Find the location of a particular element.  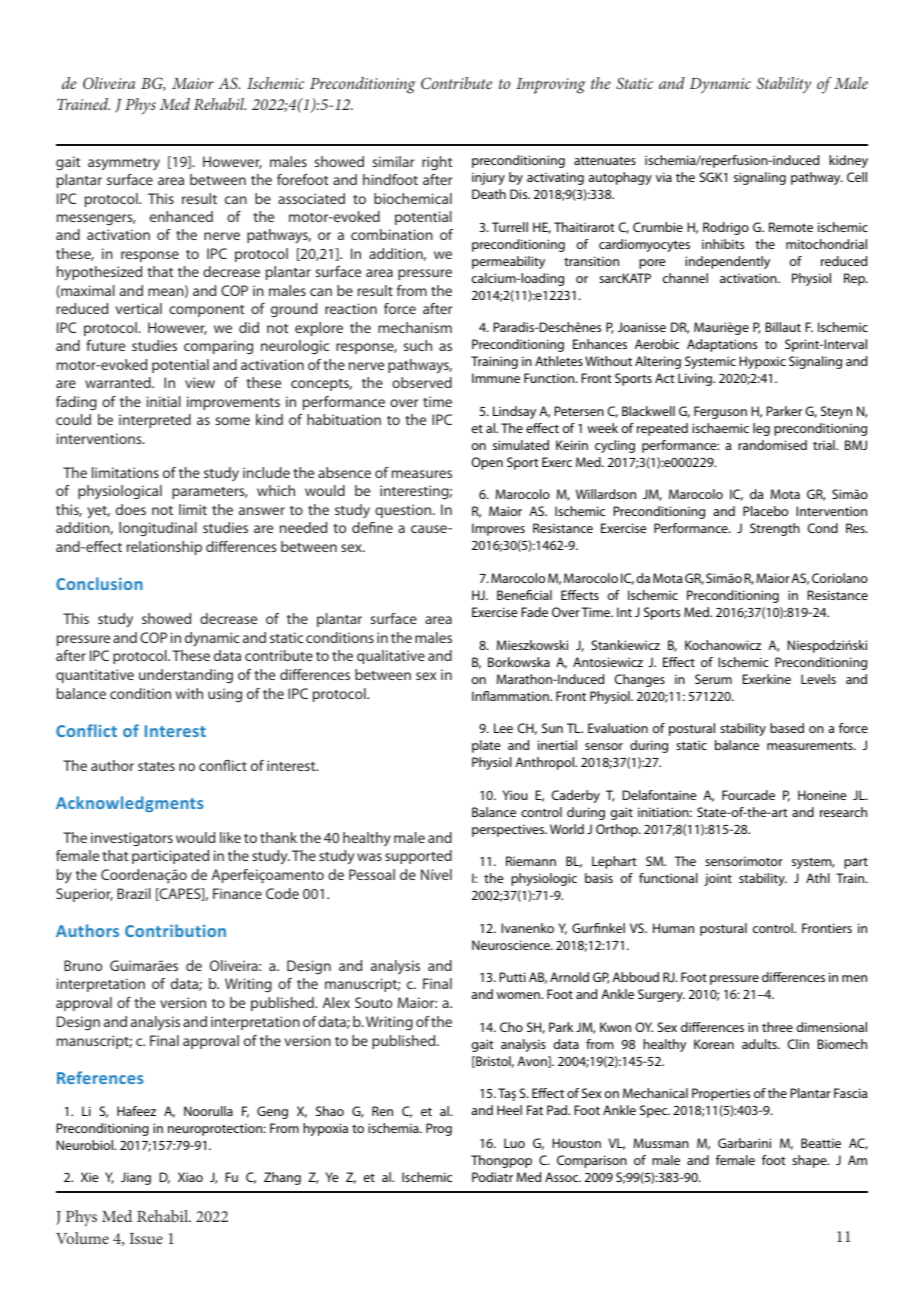

plate is located at coordinates (486, 746).
